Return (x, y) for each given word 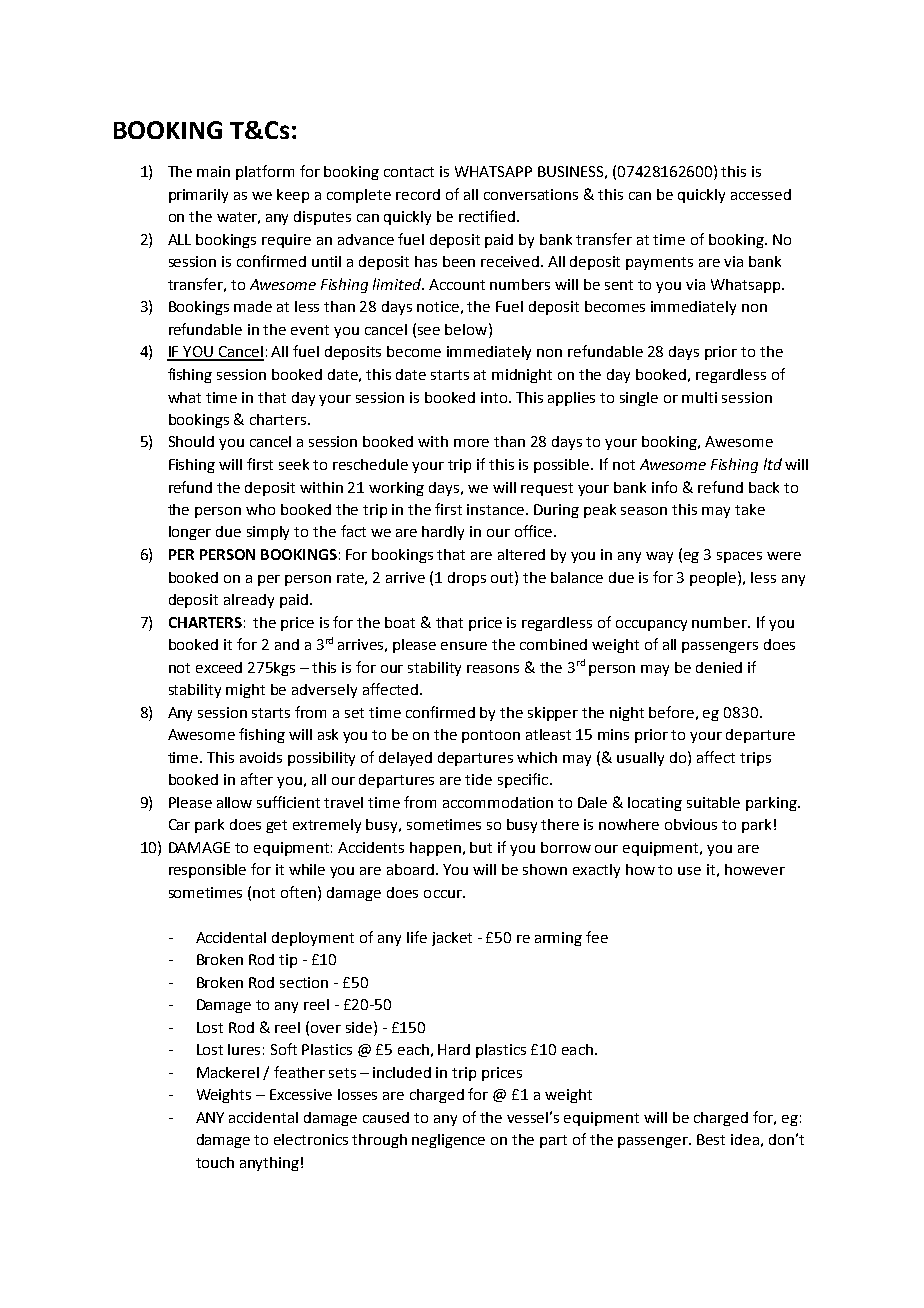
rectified (487, 216)
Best (711, 1139)
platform (265, 172)
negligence (448, 1141)
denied (719, 667)
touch (215, 1162)
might (245, 691)
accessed (761, 194)
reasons (493, 669)
